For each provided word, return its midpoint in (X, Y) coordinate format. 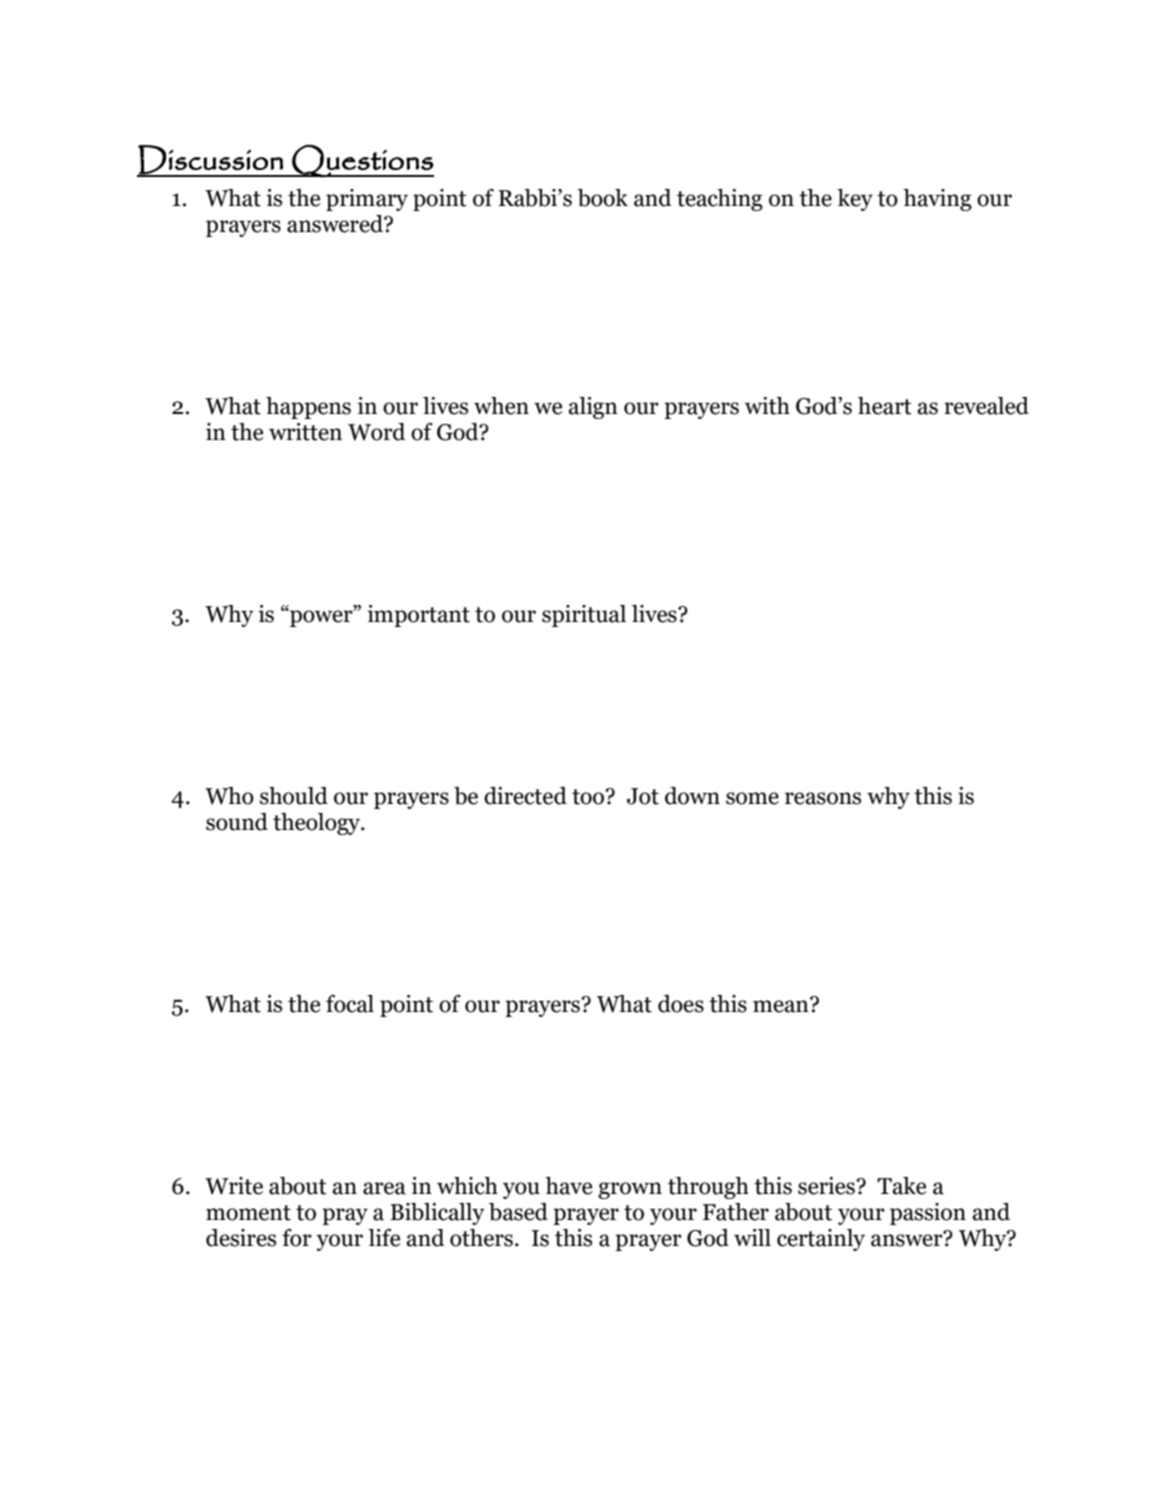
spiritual (584, 616)
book (602, 198)
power (321, 618)
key (855, 200)
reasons (823, 798)
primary (367, 200)
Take (901, 1186)
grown (630, 1190)
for (297, 1238)
